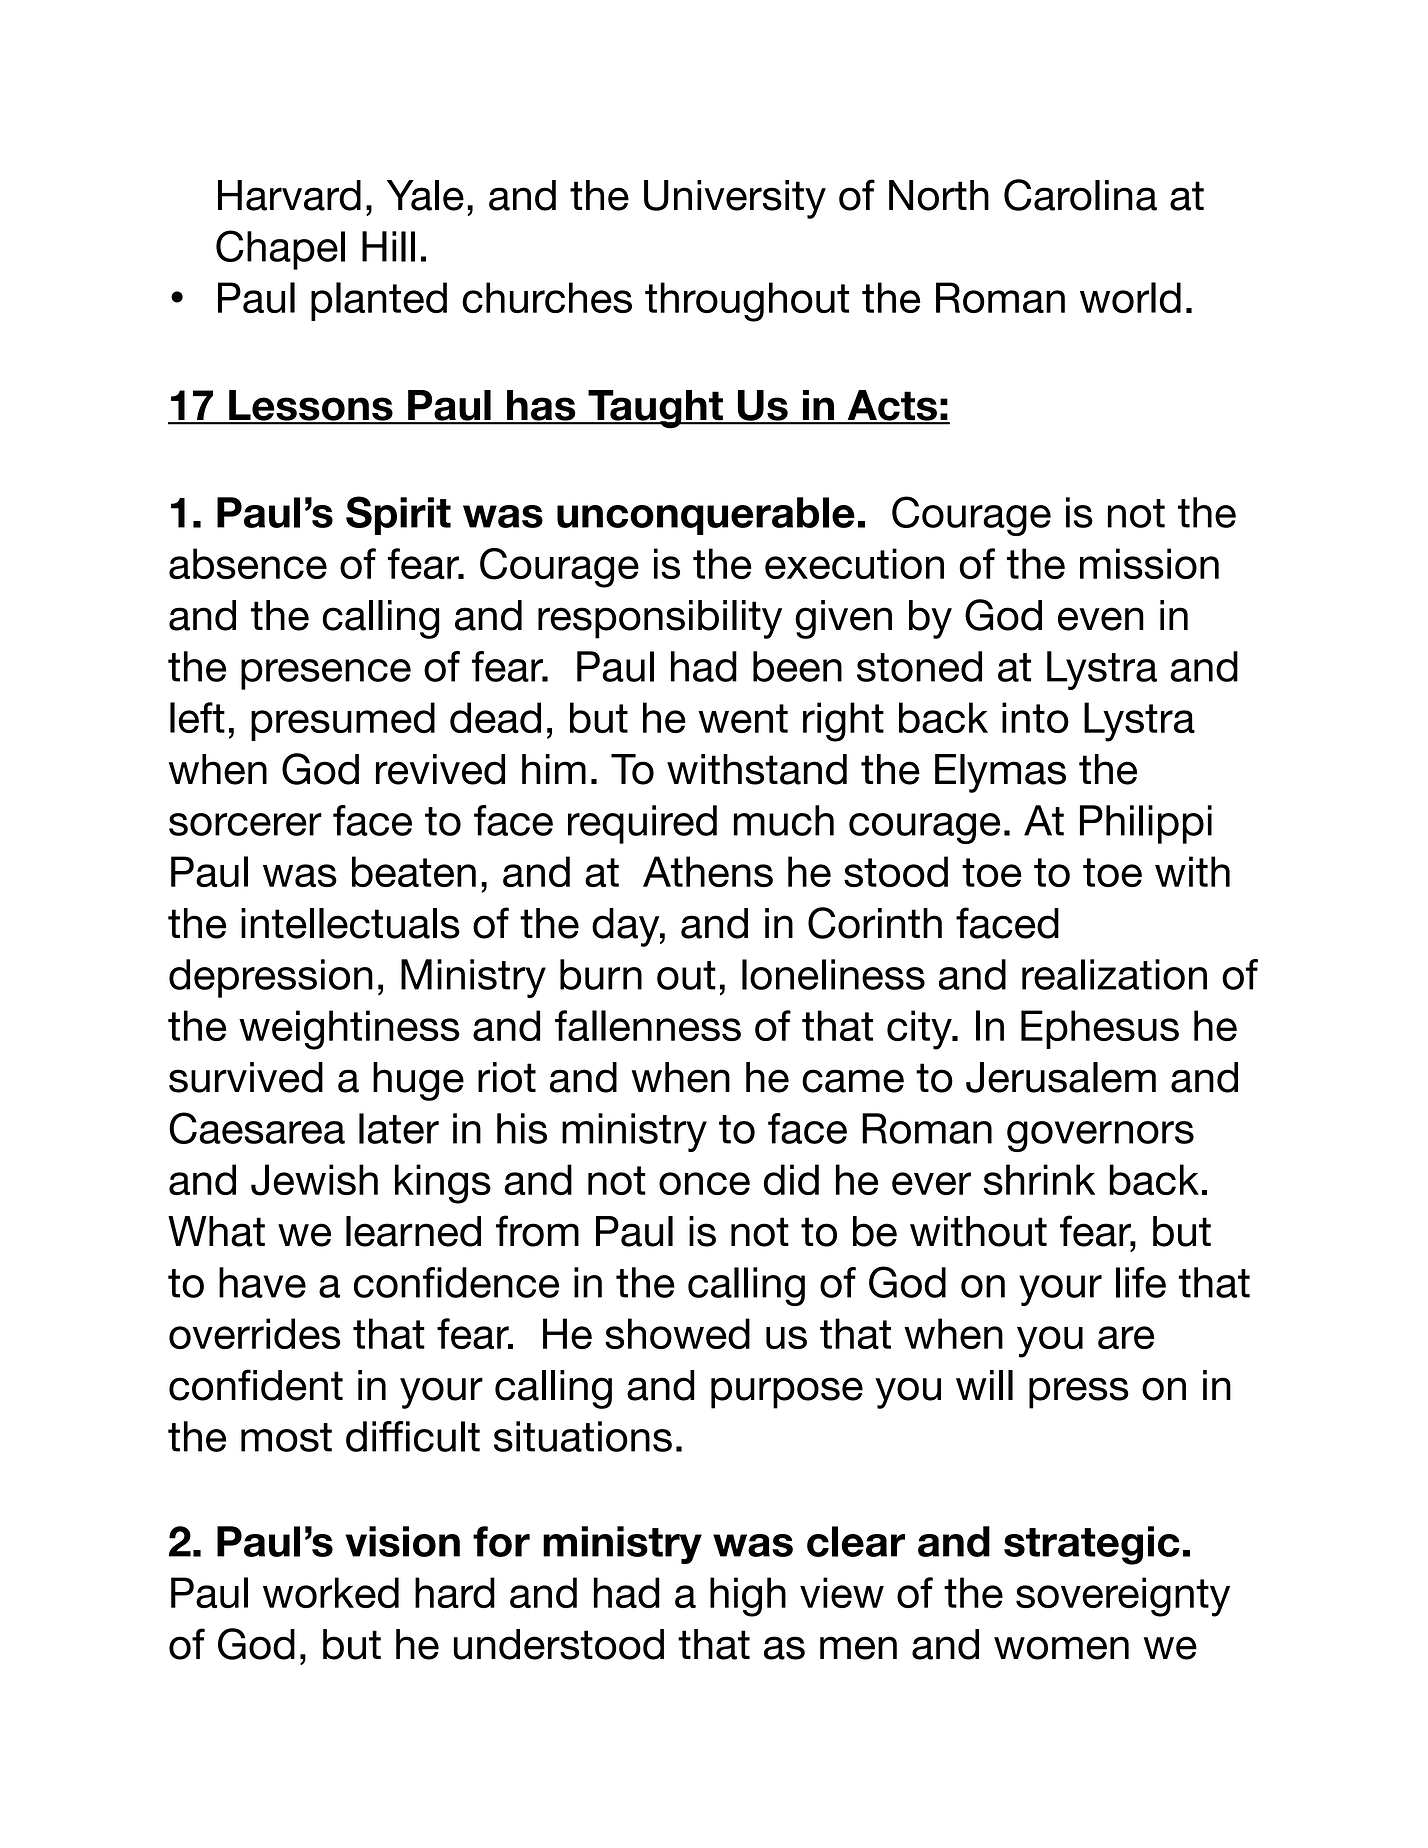  Describe the element at coordinates (331, 1592) in the screenshot. I see `worked` at that location.
